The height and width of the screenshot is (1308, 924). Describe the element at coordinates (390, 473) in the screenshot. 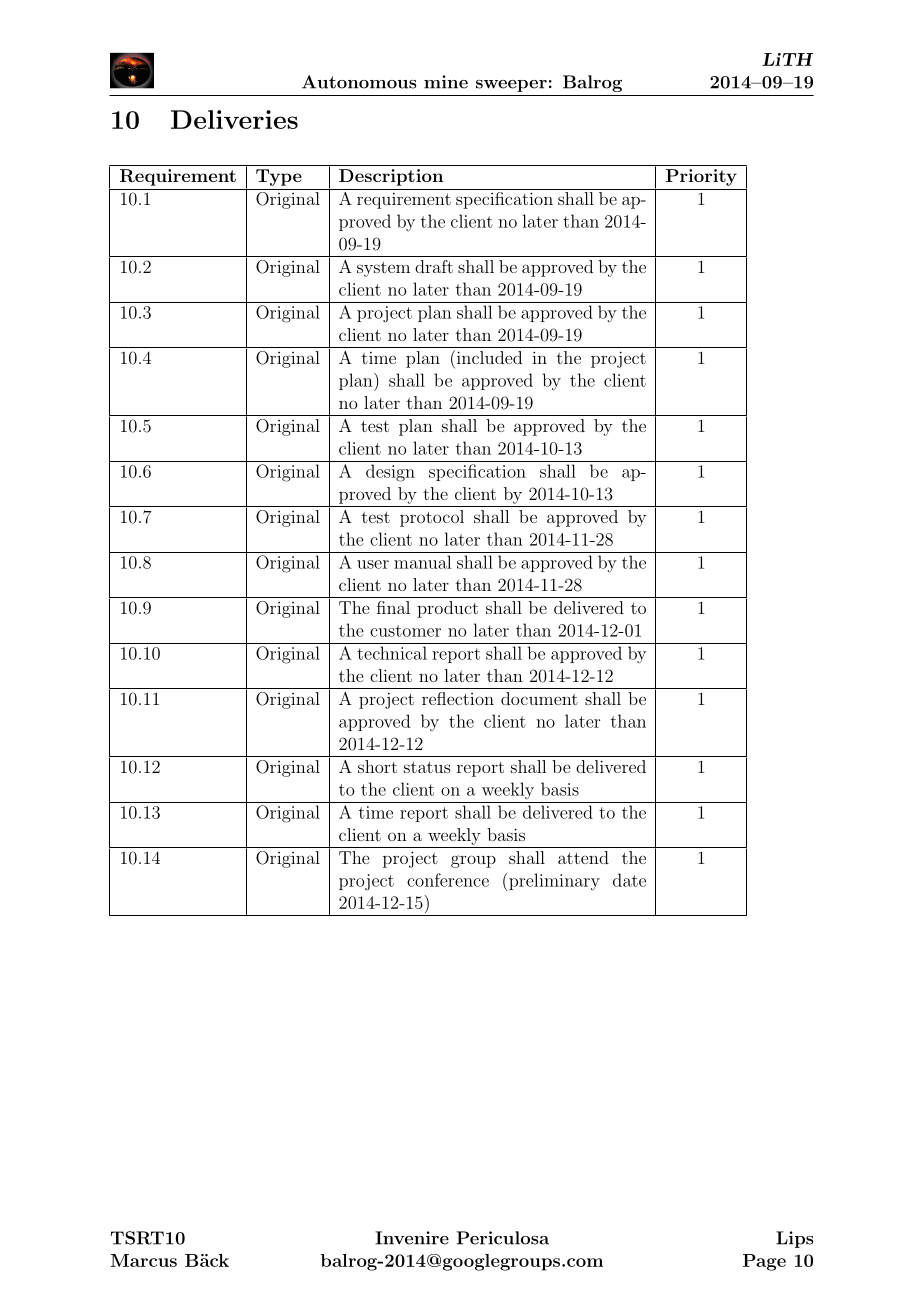

I see `design` at that location.
